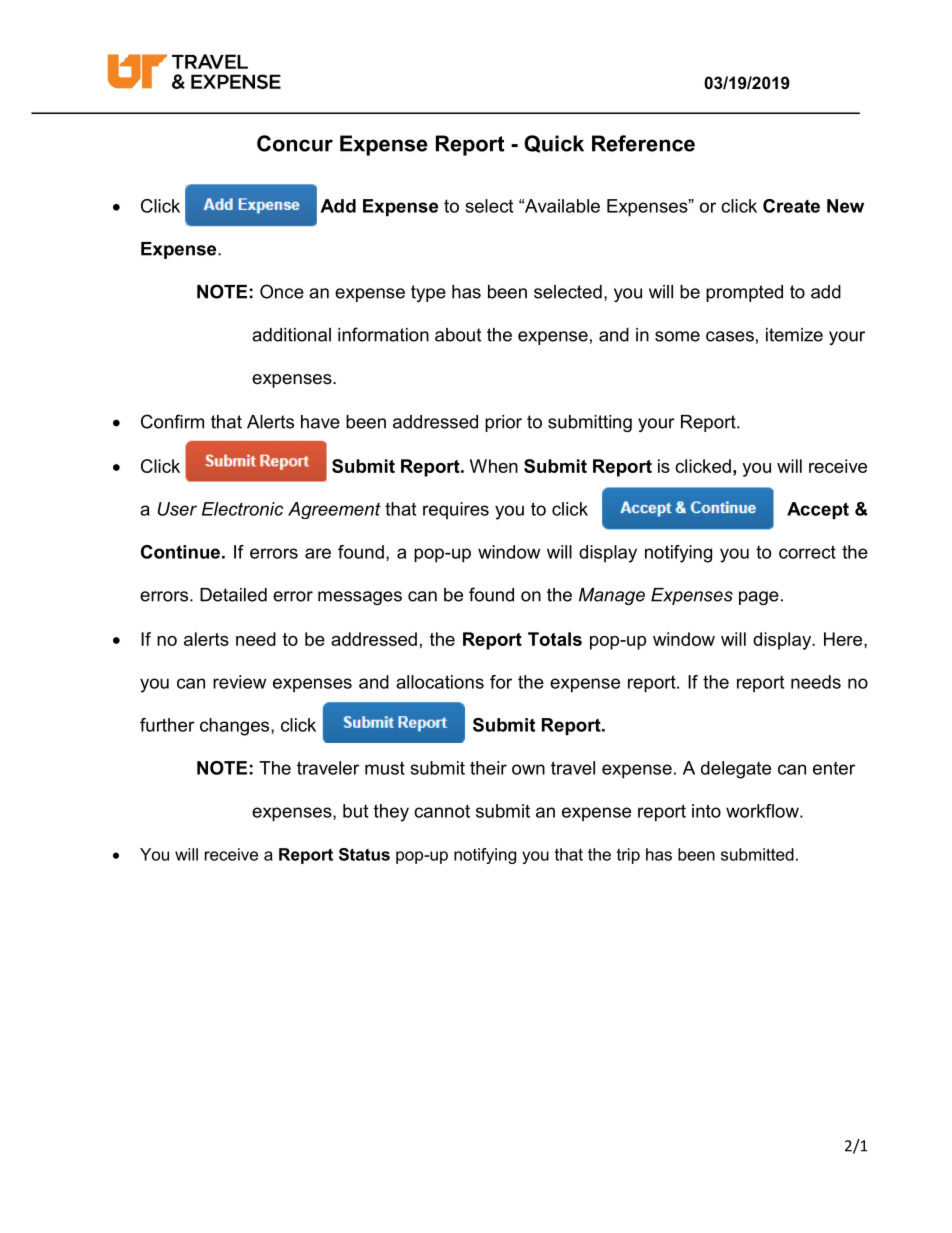 This image has width=952, height=1233. Describe the element at coordinates (456, 510) in the image. I see `requires` at that location.
